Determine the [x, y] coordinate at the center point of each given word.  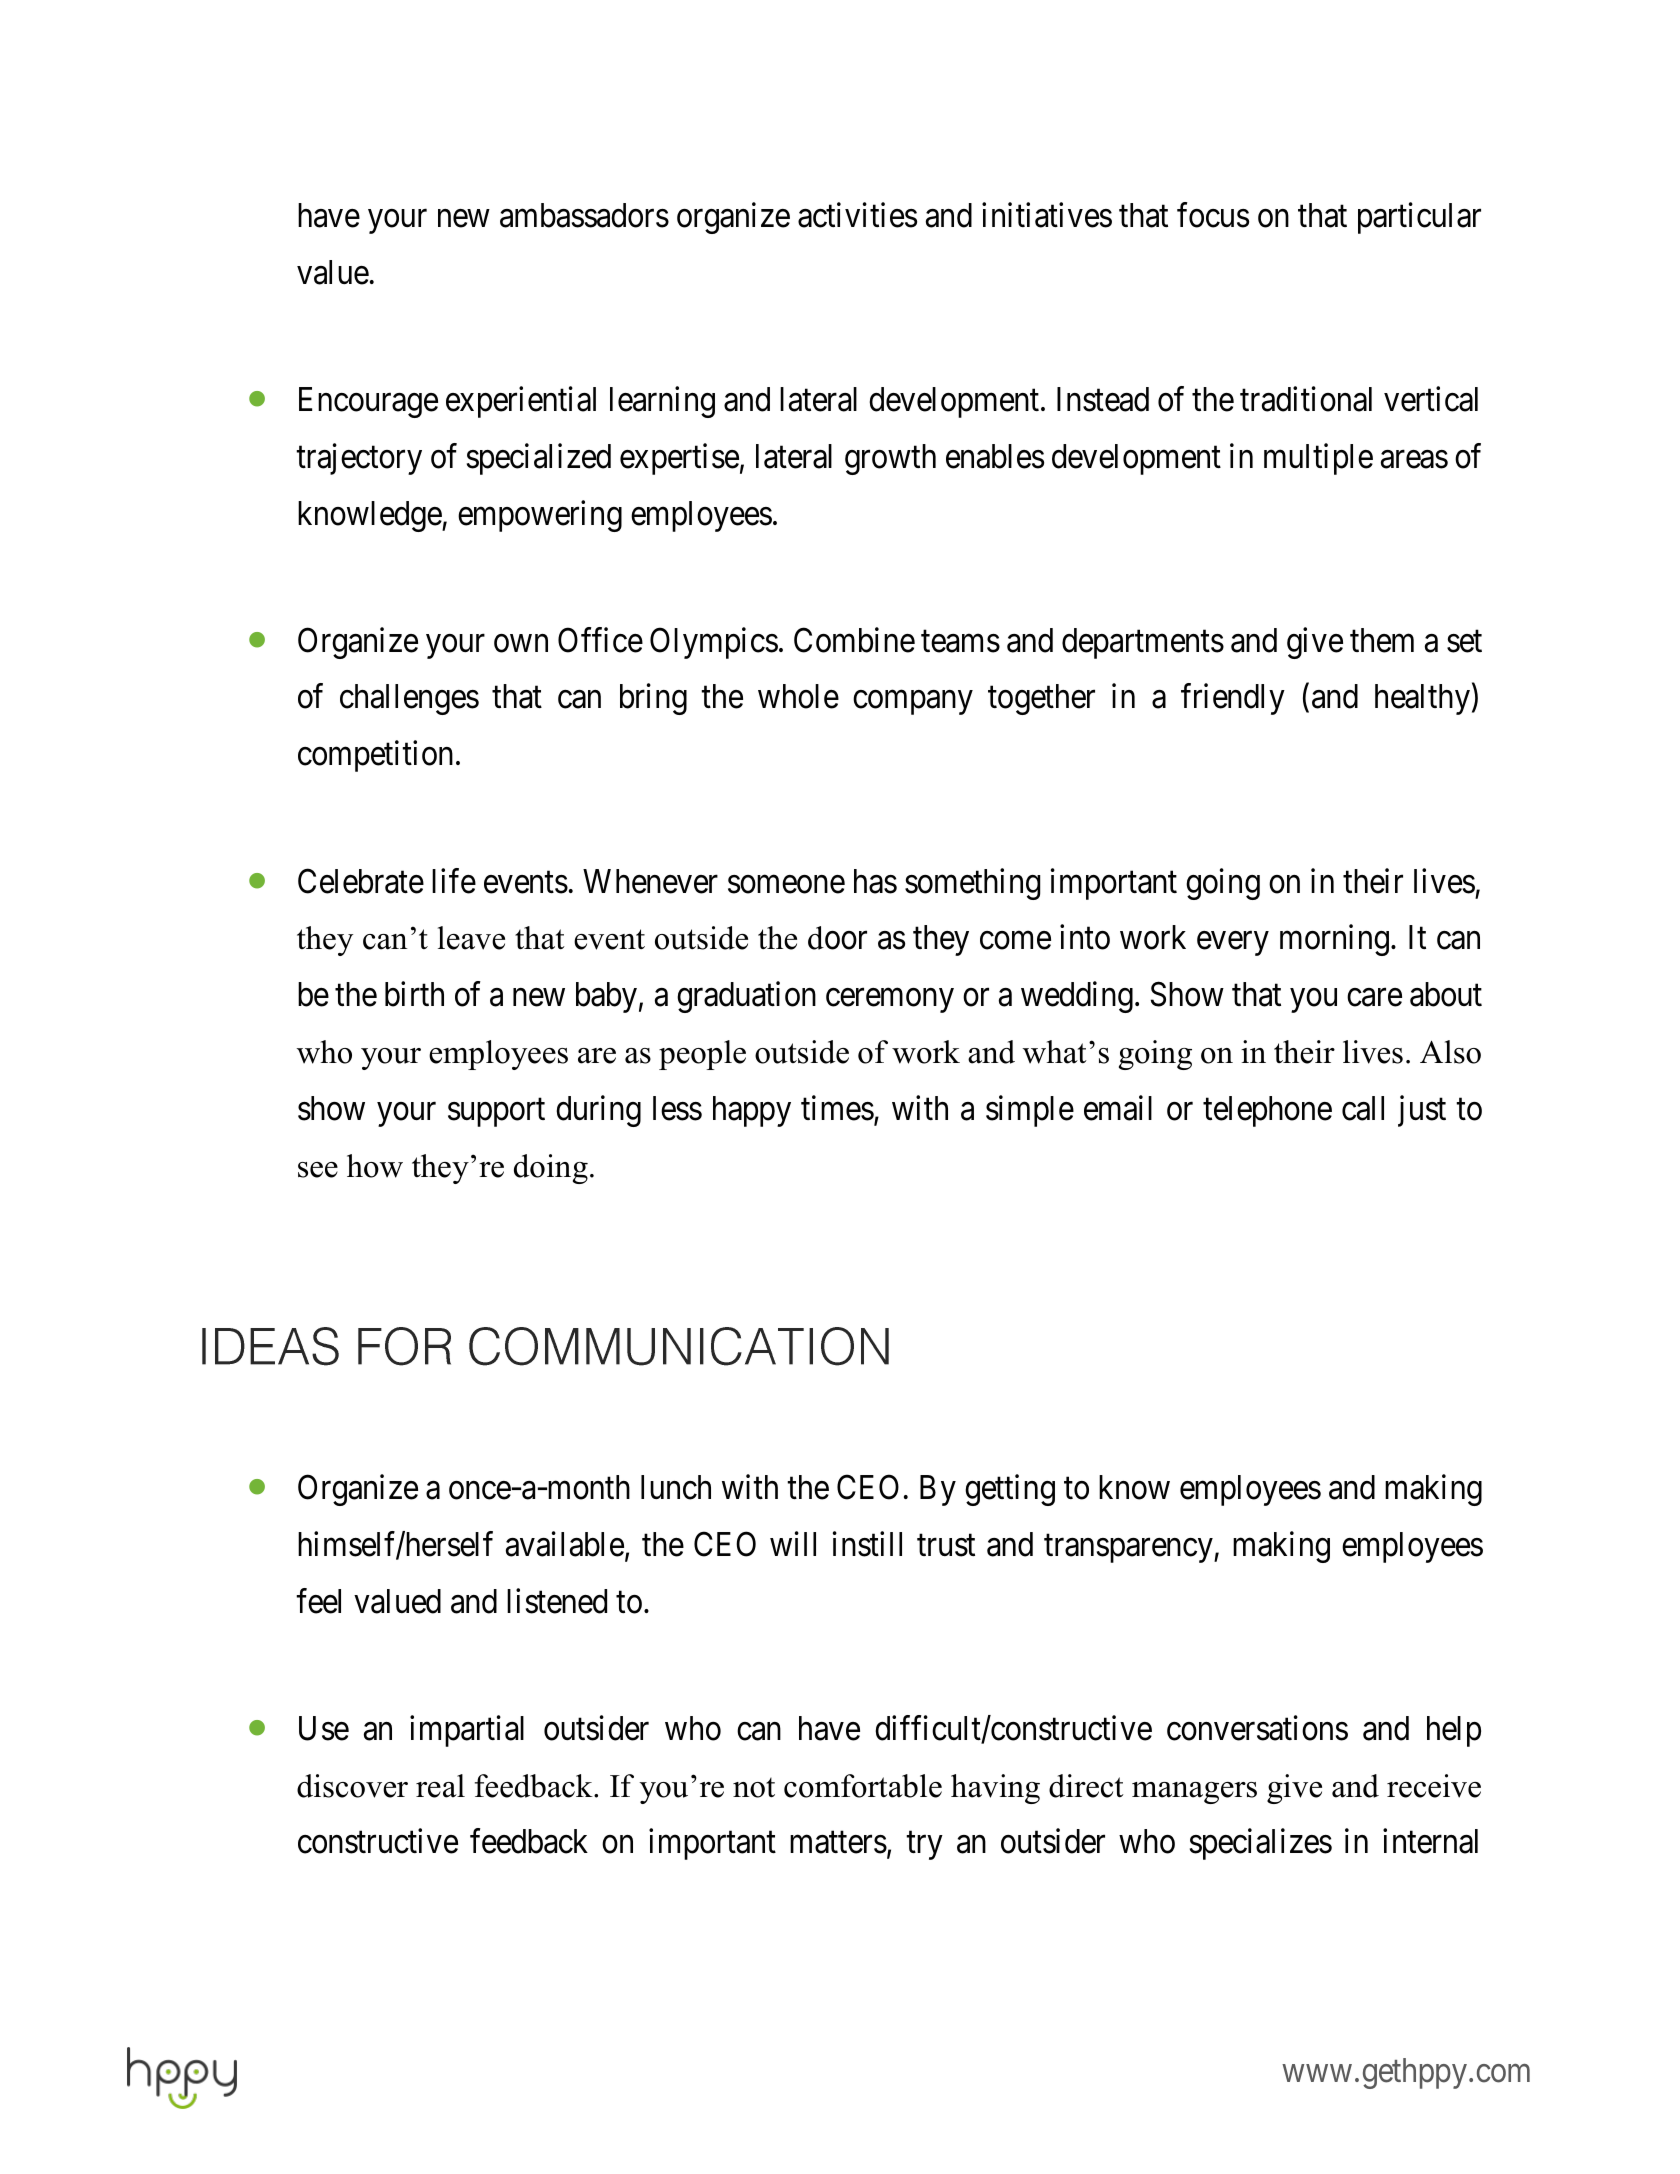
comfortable [863, 1786]
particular [1419, 218]
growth [890, 459]
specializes [1261, 1844]
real [440, 1786]
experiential [521, 402]
